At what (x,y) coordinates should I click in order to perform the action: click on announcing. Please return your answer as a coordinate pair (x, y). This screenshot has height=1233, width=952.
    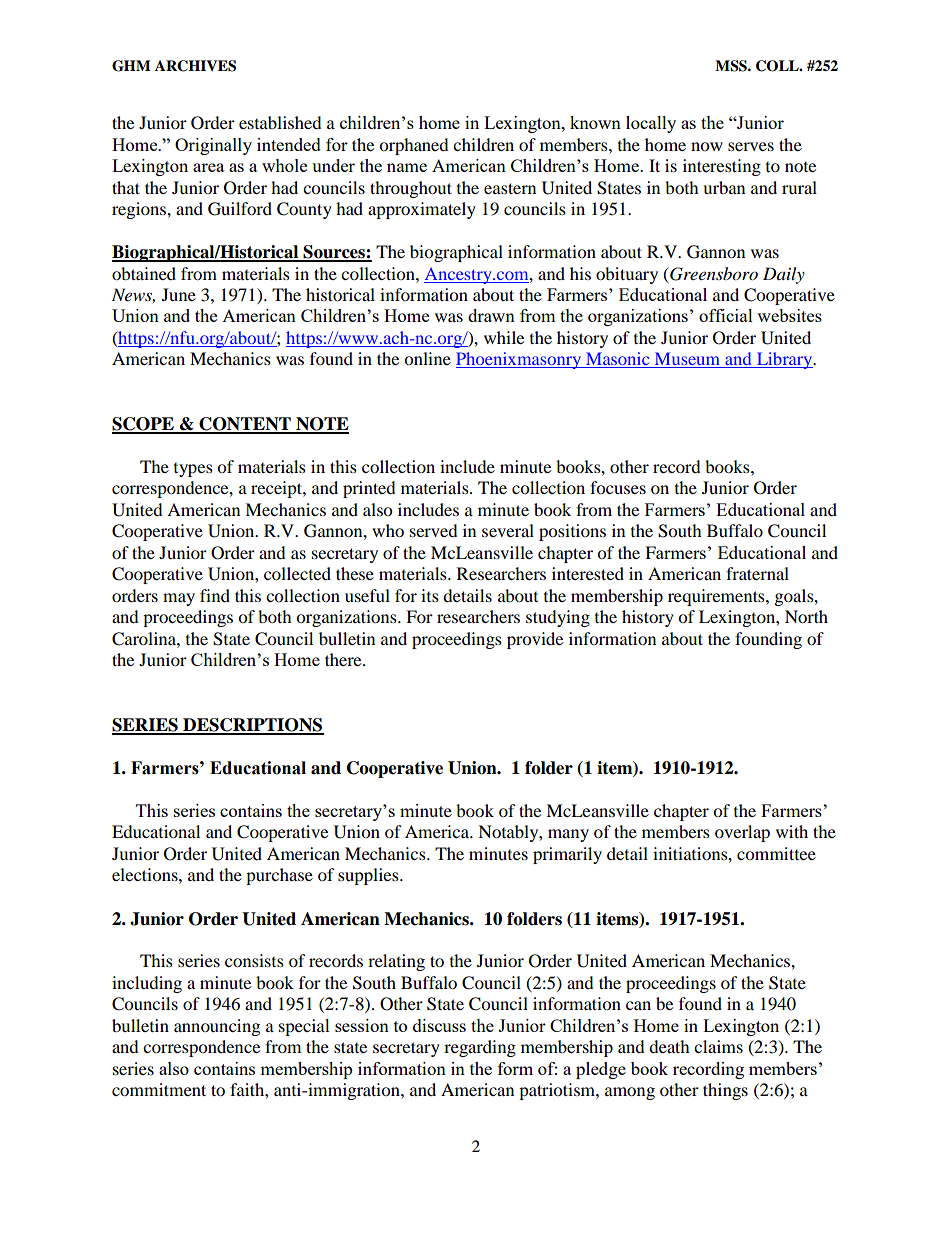
    Looking at the image, I should click on (217, 1027).
